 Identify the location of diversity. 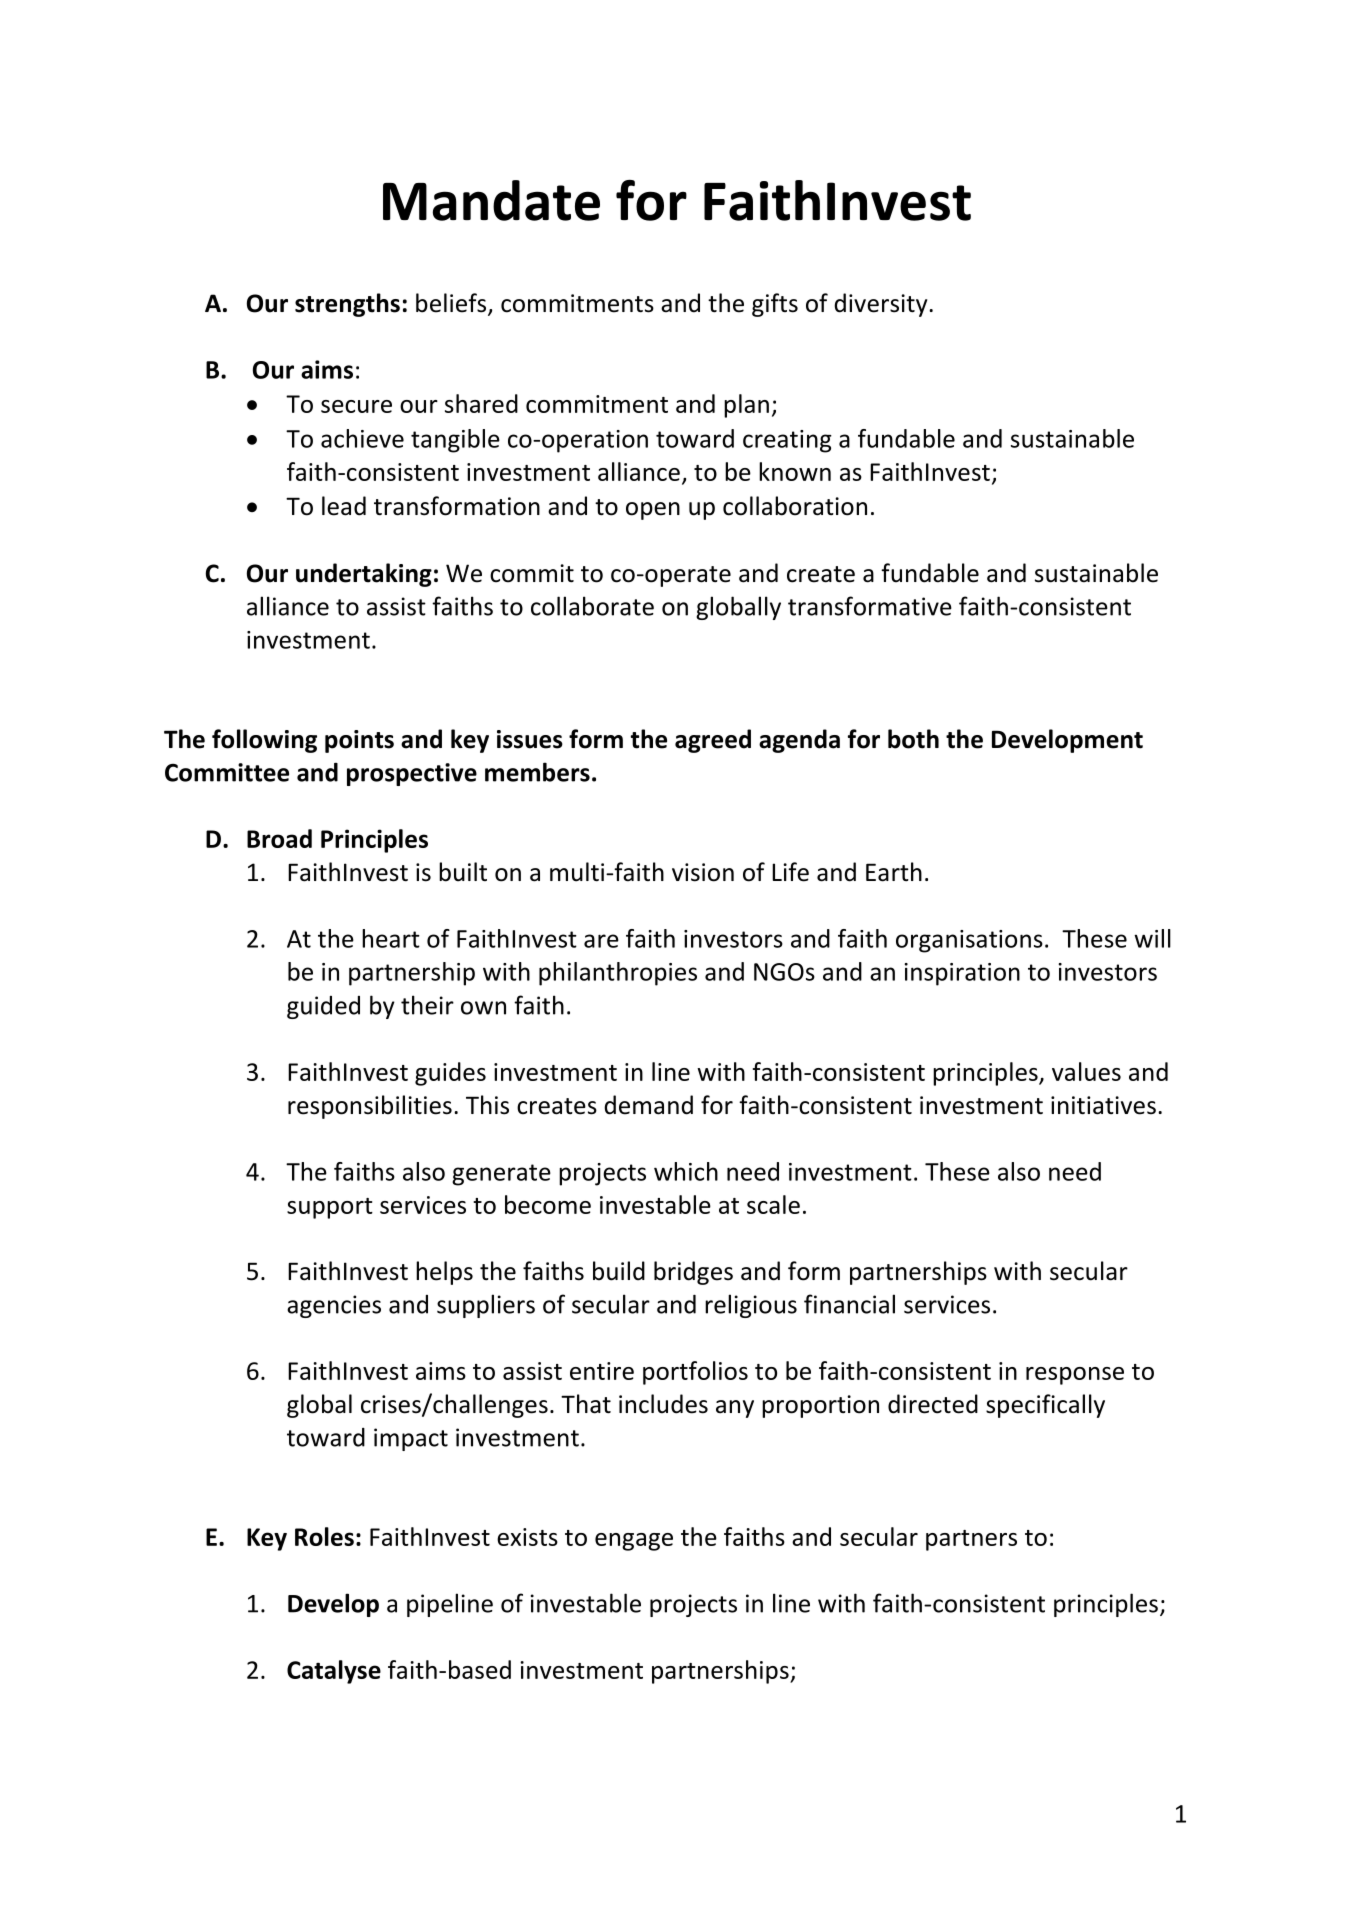
(882, 305).
